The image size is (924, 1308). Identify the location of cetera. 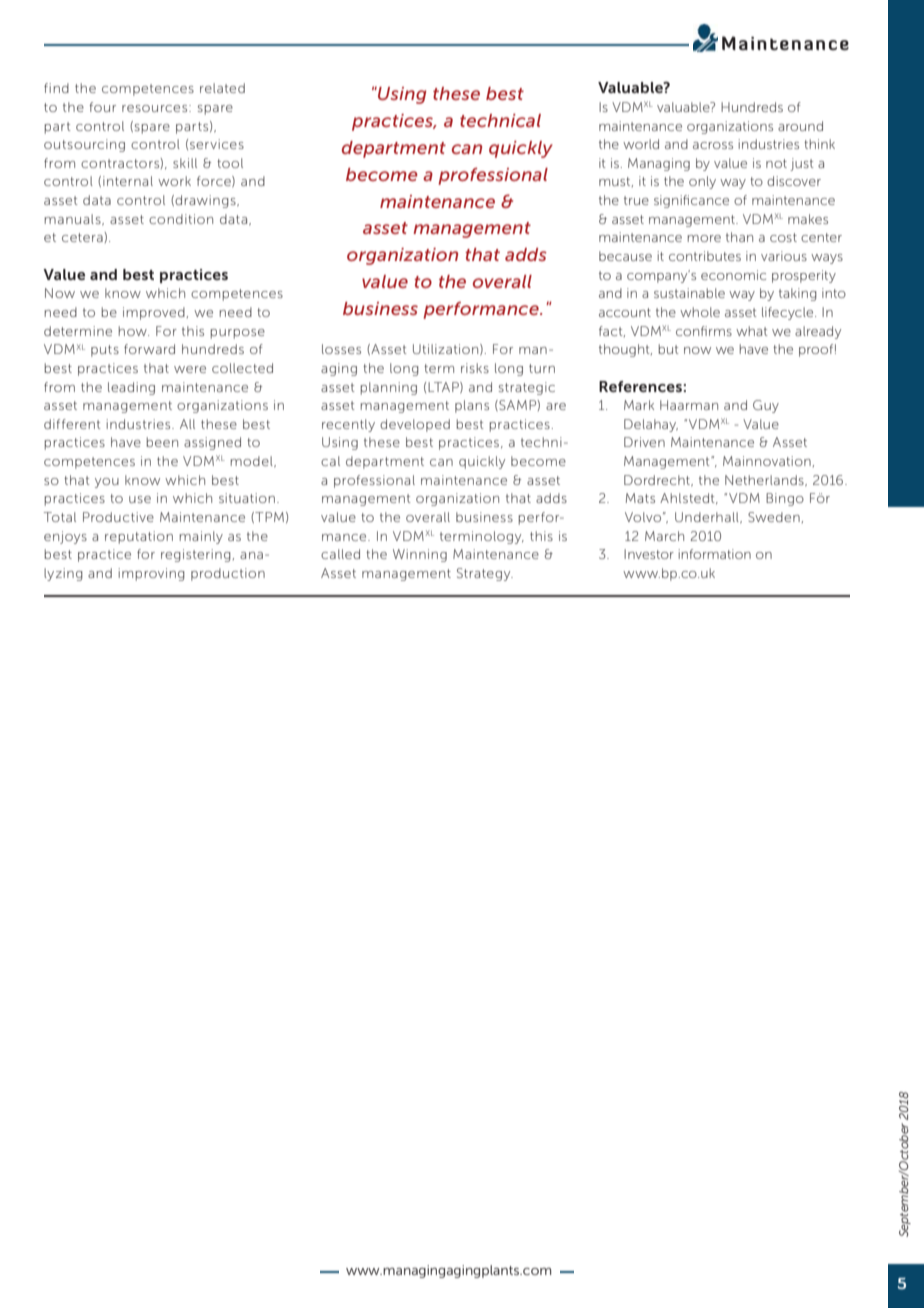
(83, 237).
